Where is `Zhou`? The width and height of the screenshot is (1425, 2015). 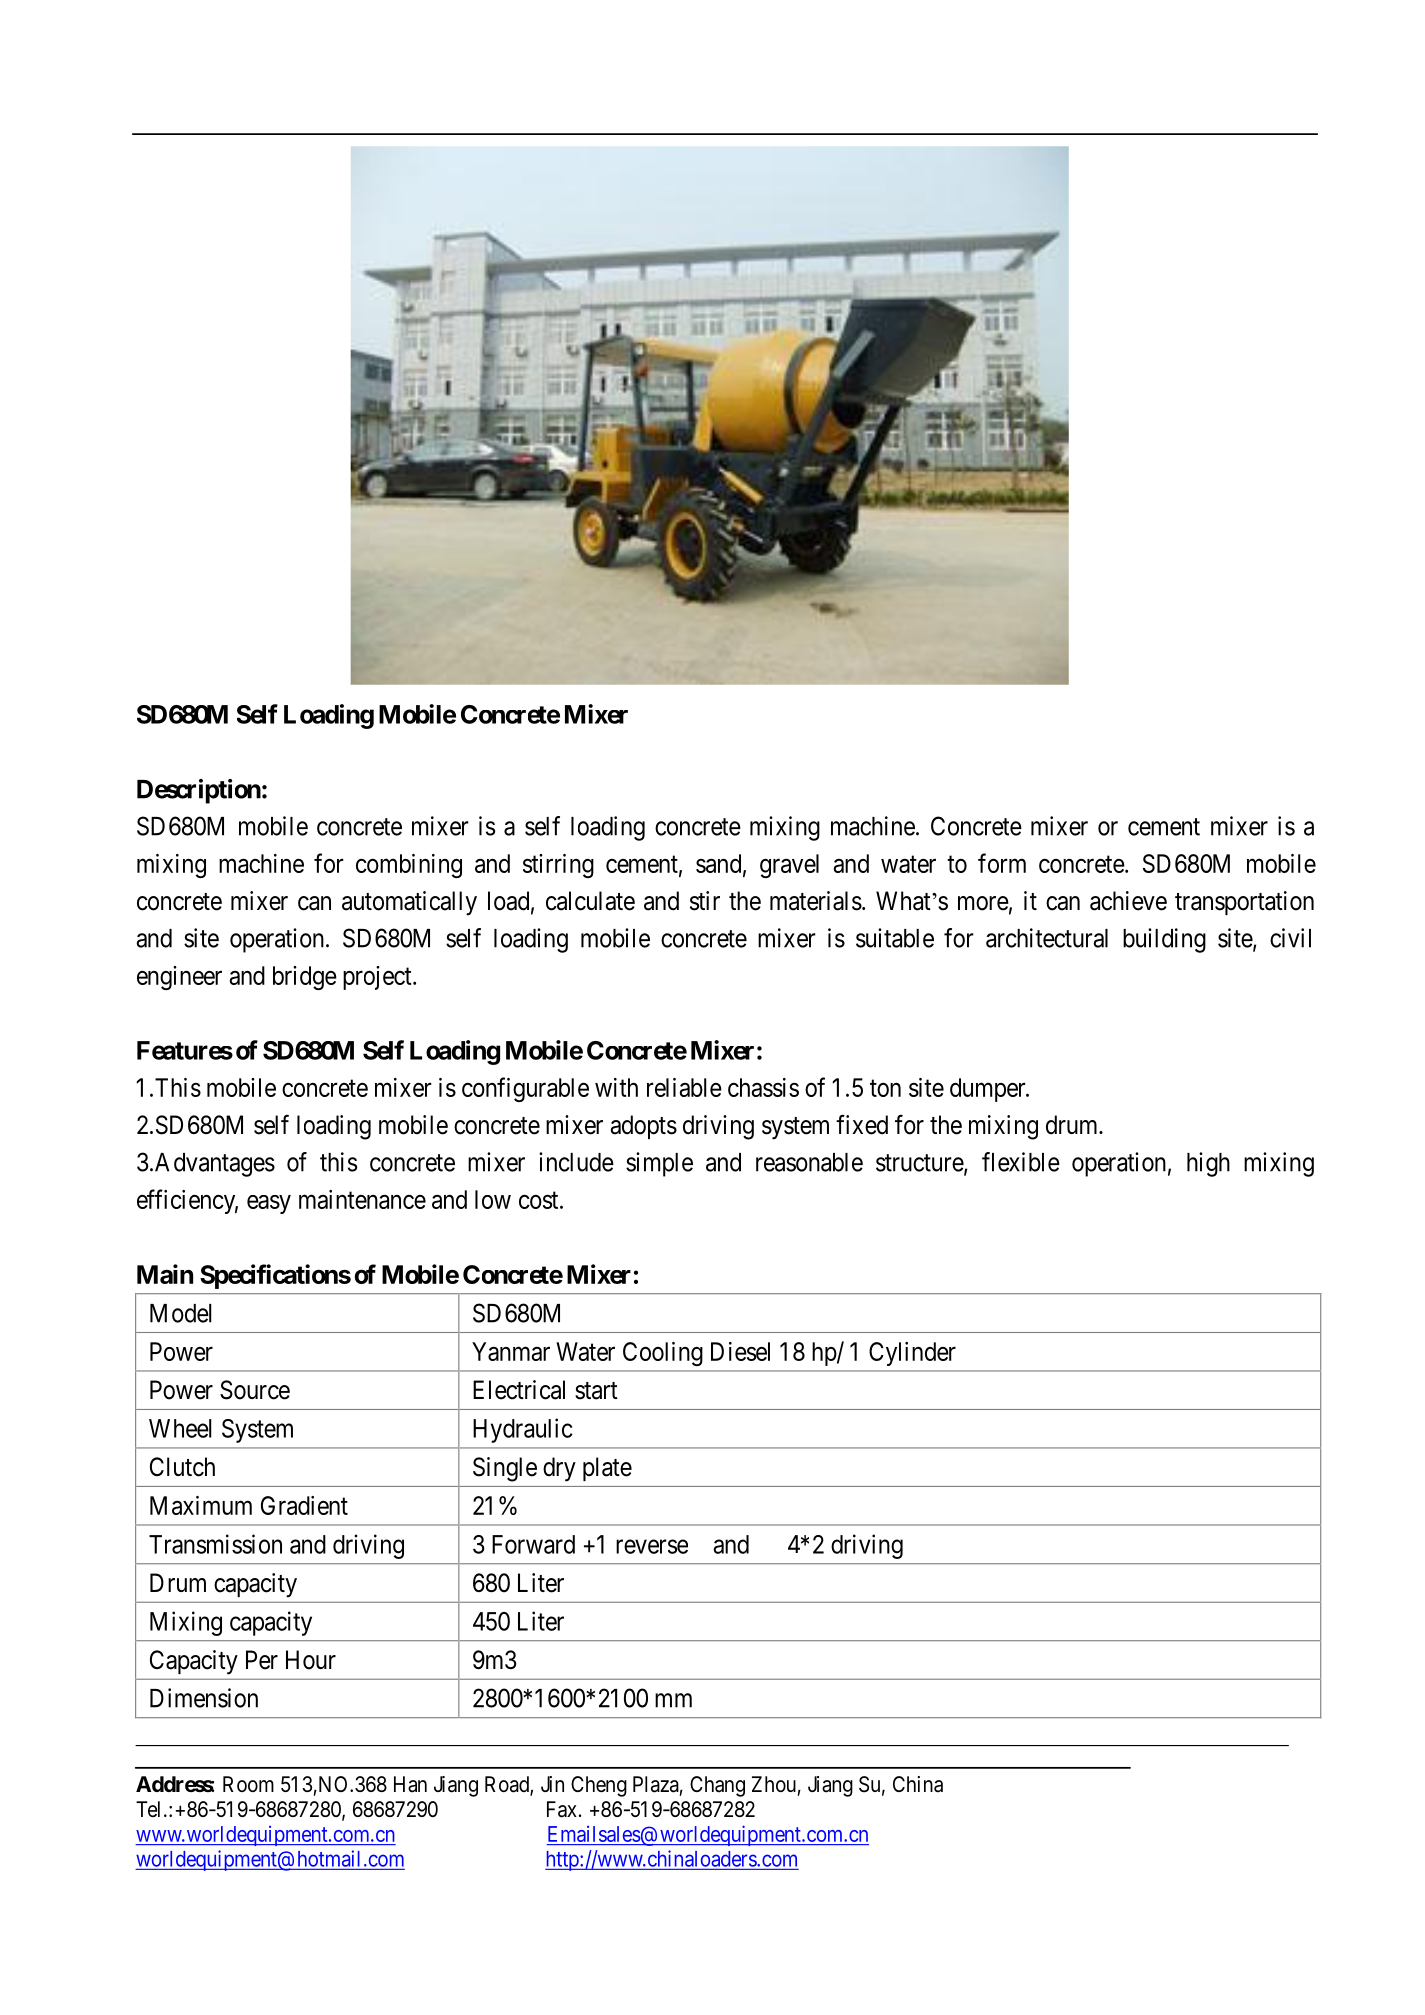 Zhou is located at coordinates (774, 1784).
